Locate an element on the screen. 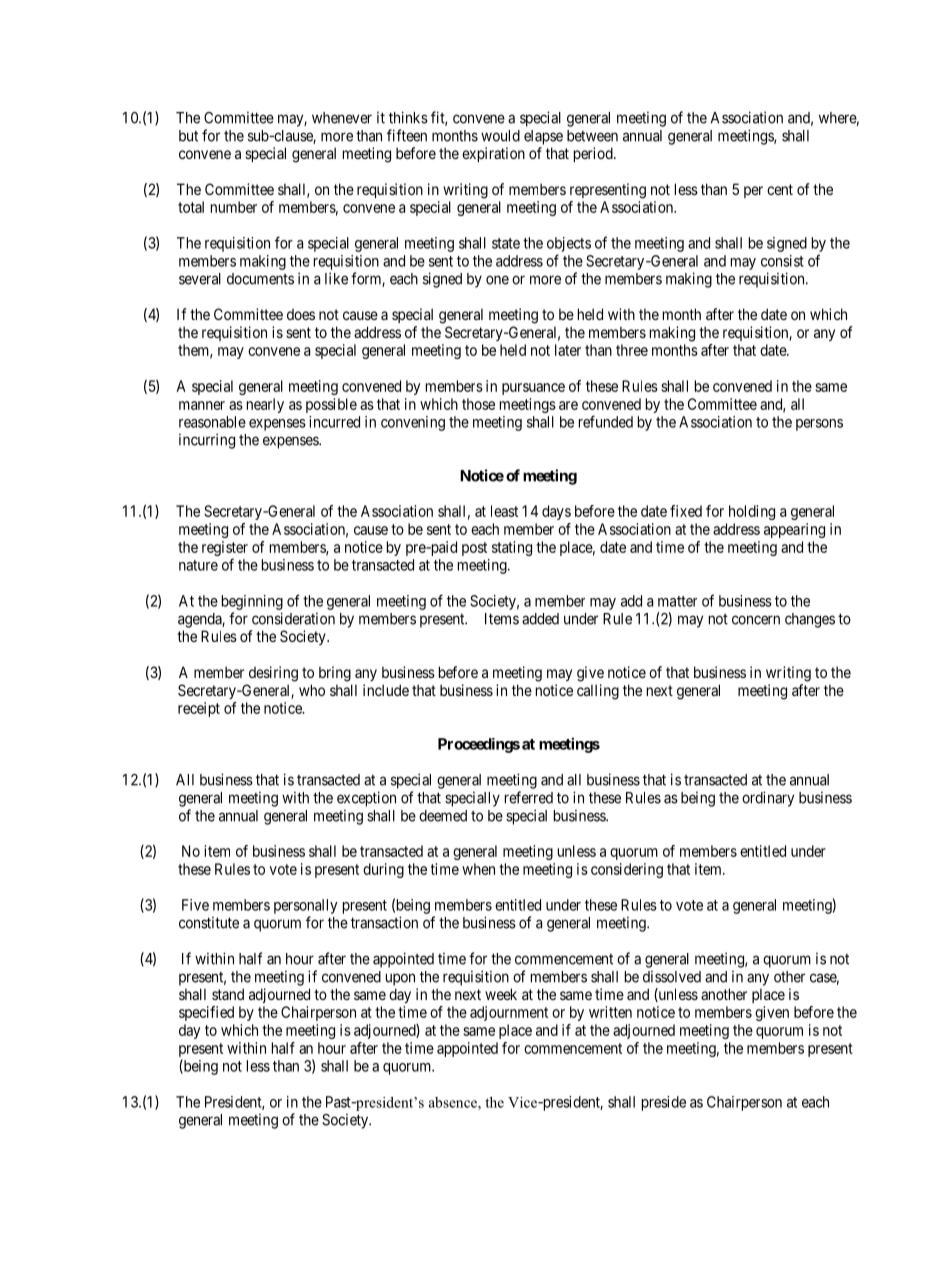 This screenshot has height=1272, width=952. cent is located at coordinates (780, 189).
